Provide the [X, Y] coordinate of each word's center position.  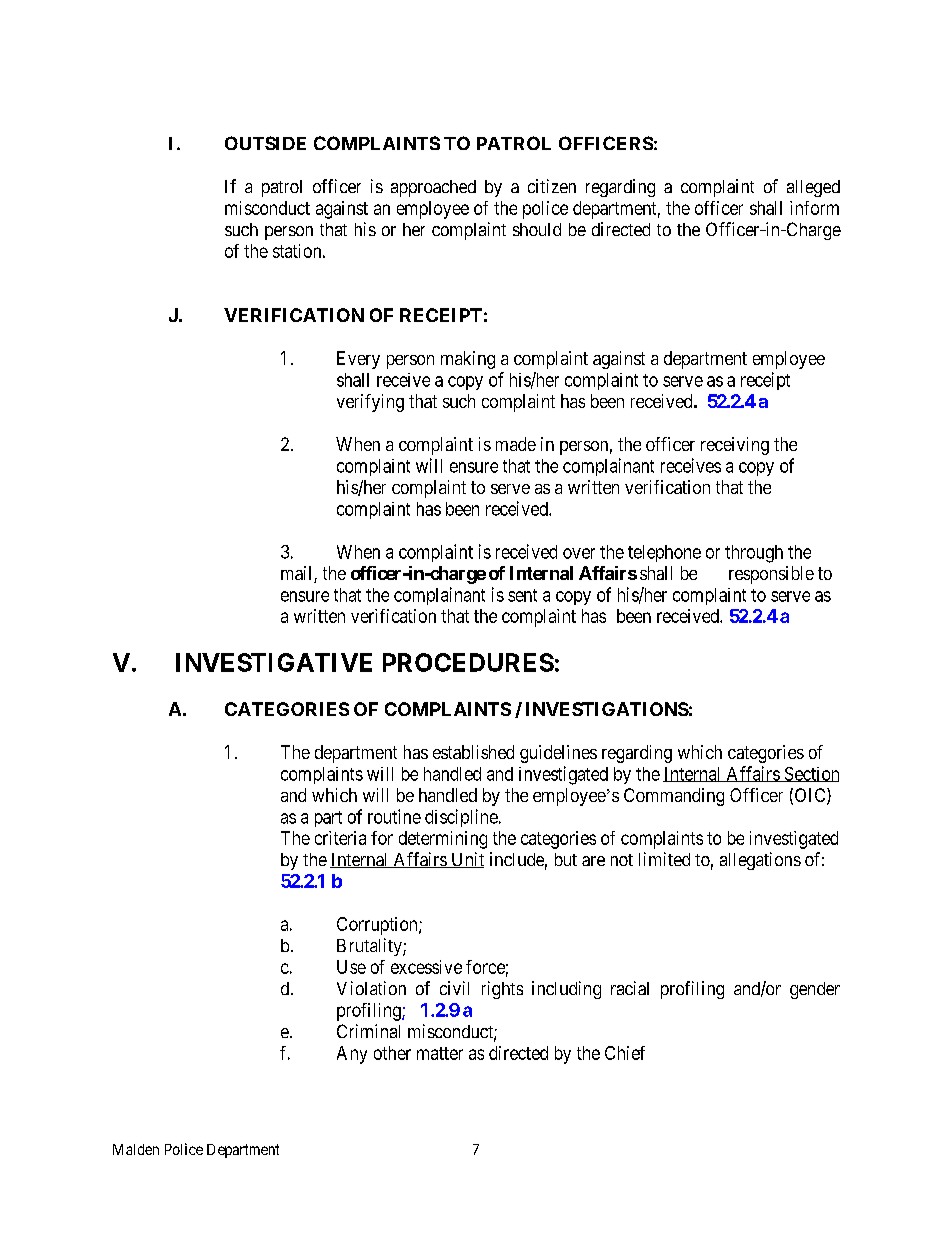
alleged [813, 188]
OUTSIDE [265, 143]
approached [433, 188]
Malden [136, 1149]
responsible [771, 575]
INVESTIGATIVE [274, 662]
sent [522, 595]
